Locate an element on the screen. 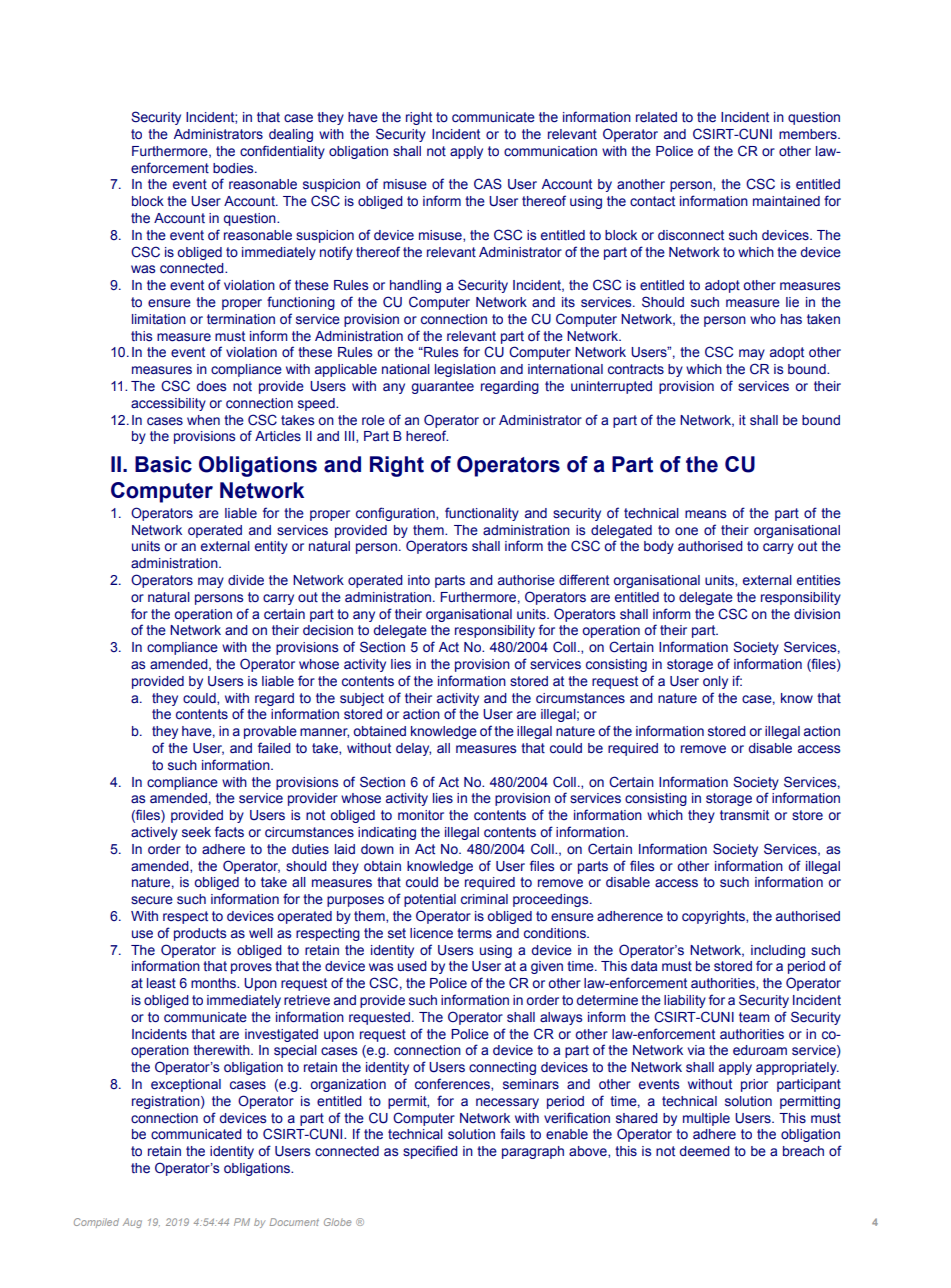  products is located at coordinates (200, 934).
